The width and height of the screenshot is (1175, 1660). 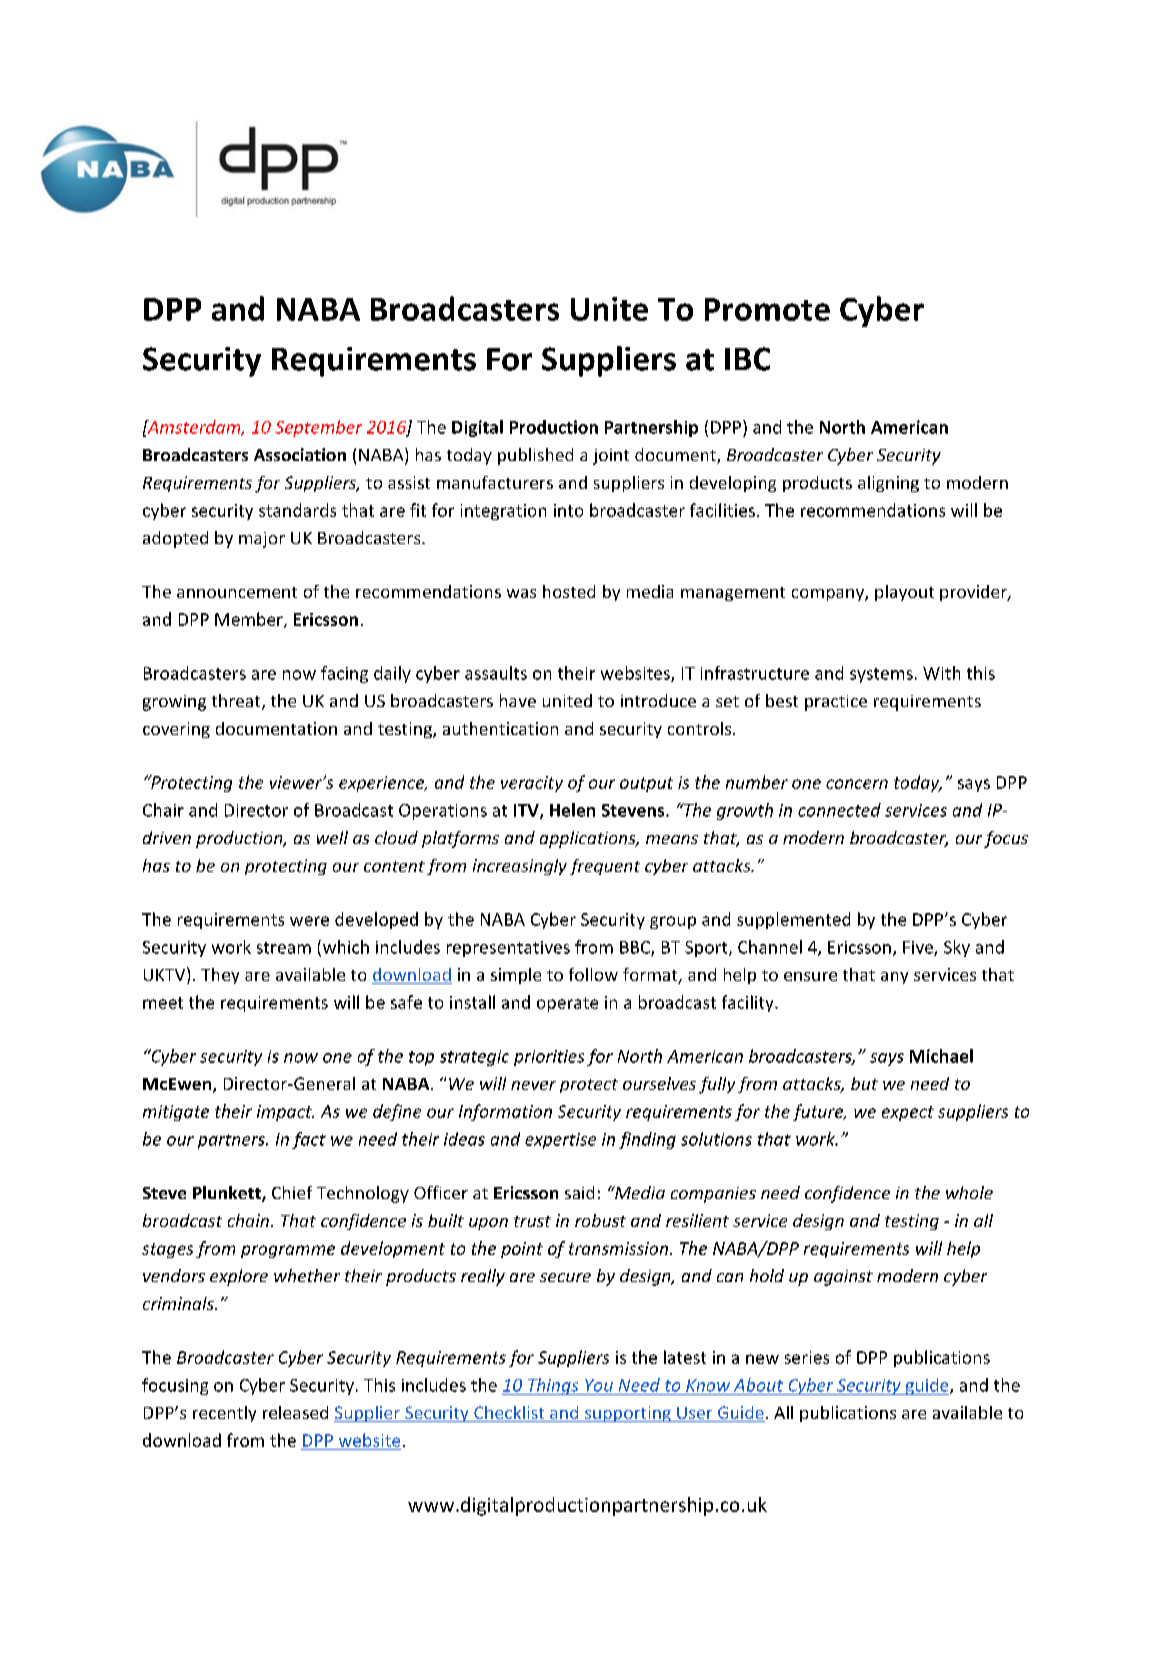 I want to click on said, so click(x=579, y=1192).
